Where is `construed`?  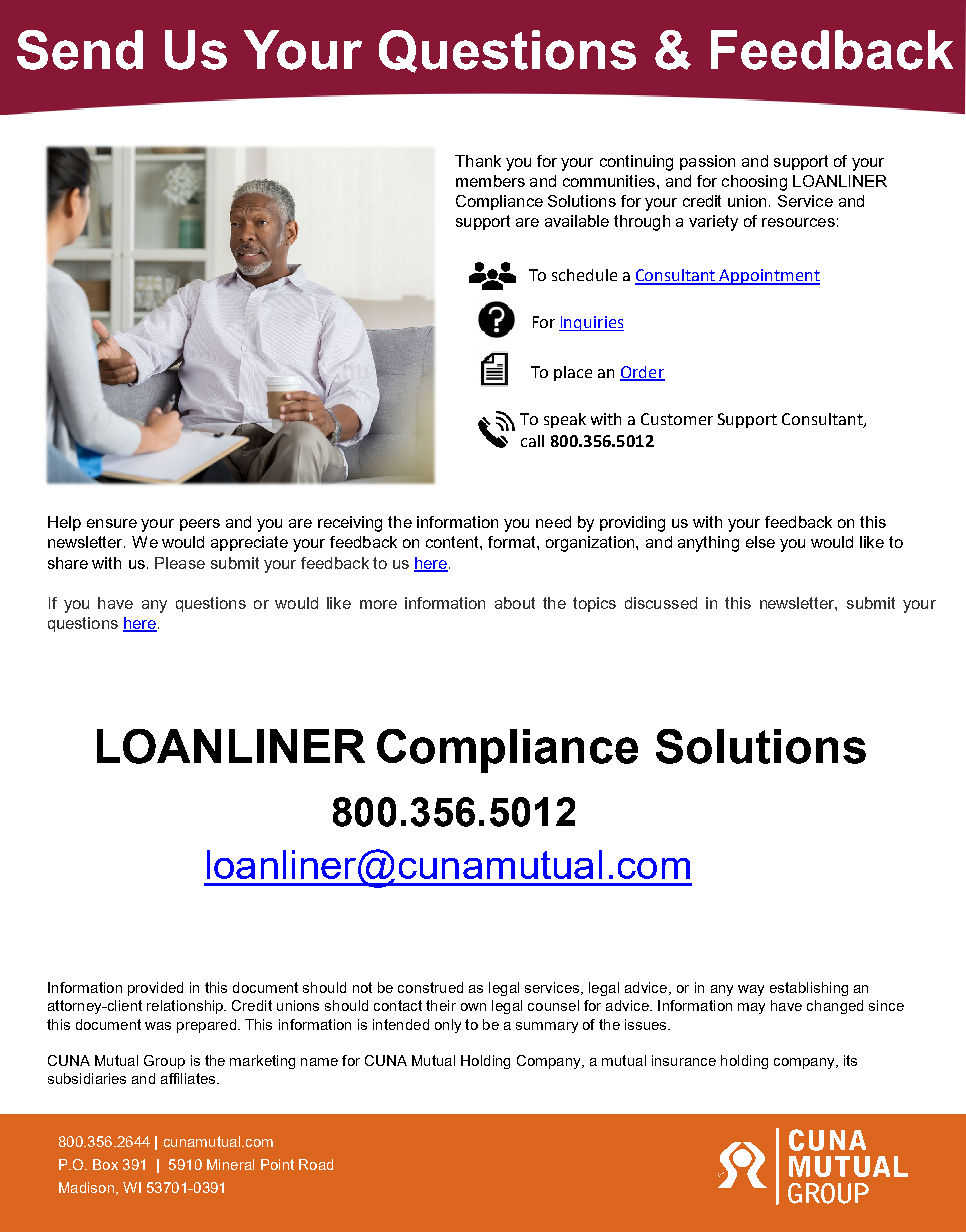 construed is located at coordinates (430, 987).
